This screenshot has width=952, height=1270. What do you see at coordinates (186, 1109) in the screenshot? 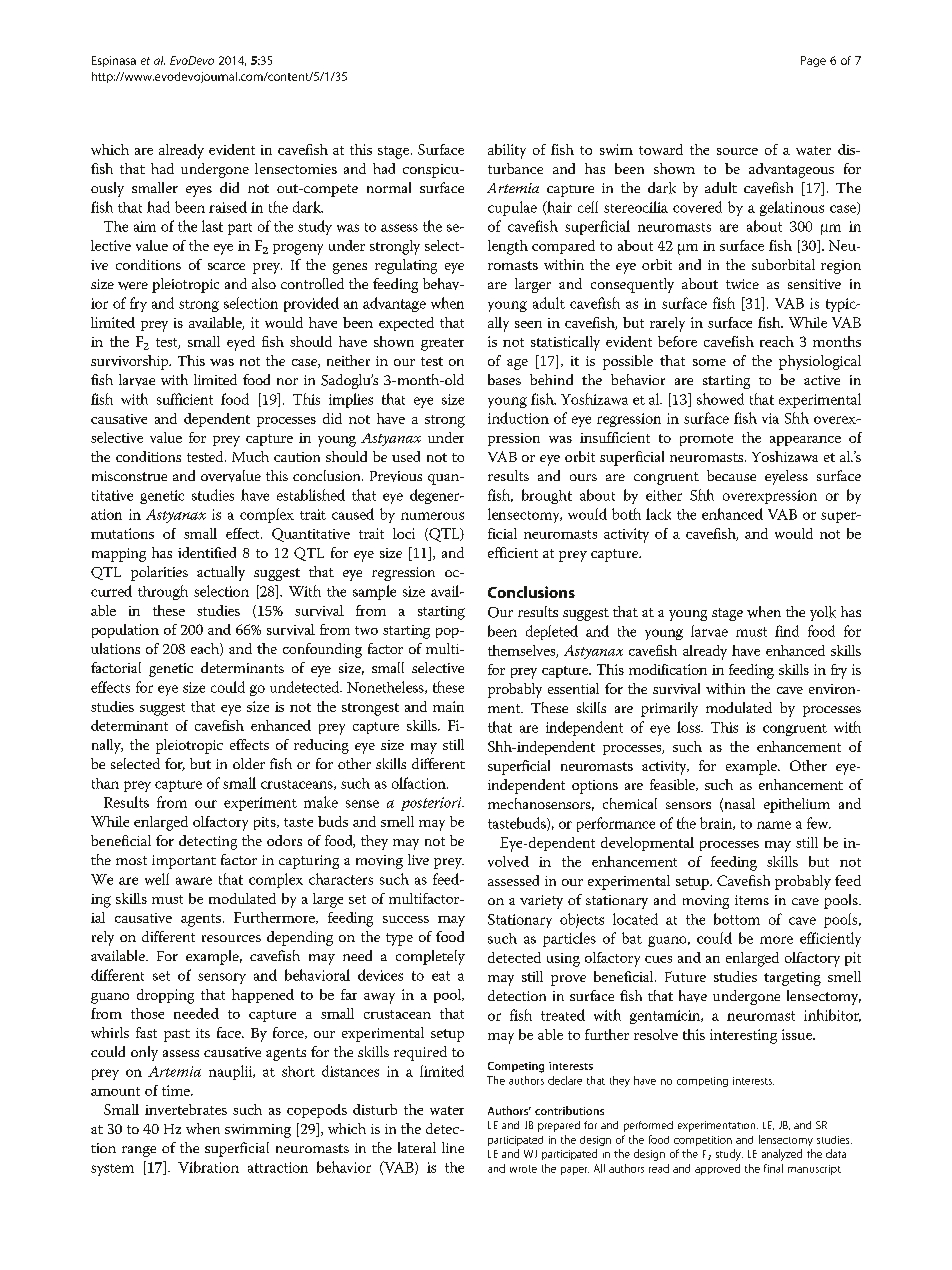
I see `invertebrates` at bounding box center [186, 1109].
